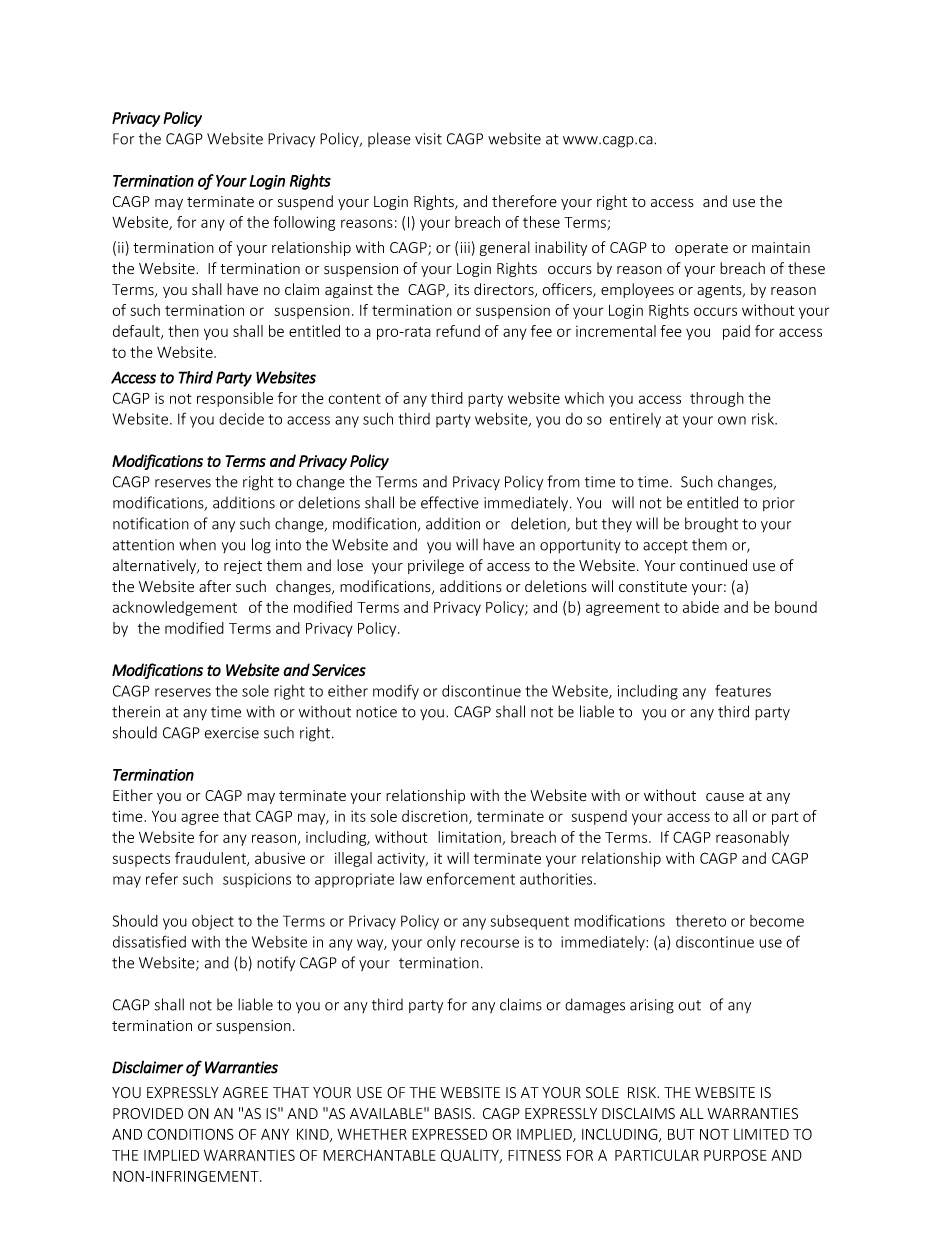  Describe the element at coordinates (396, 692) in the screenshot. I see `modify` at that location.
